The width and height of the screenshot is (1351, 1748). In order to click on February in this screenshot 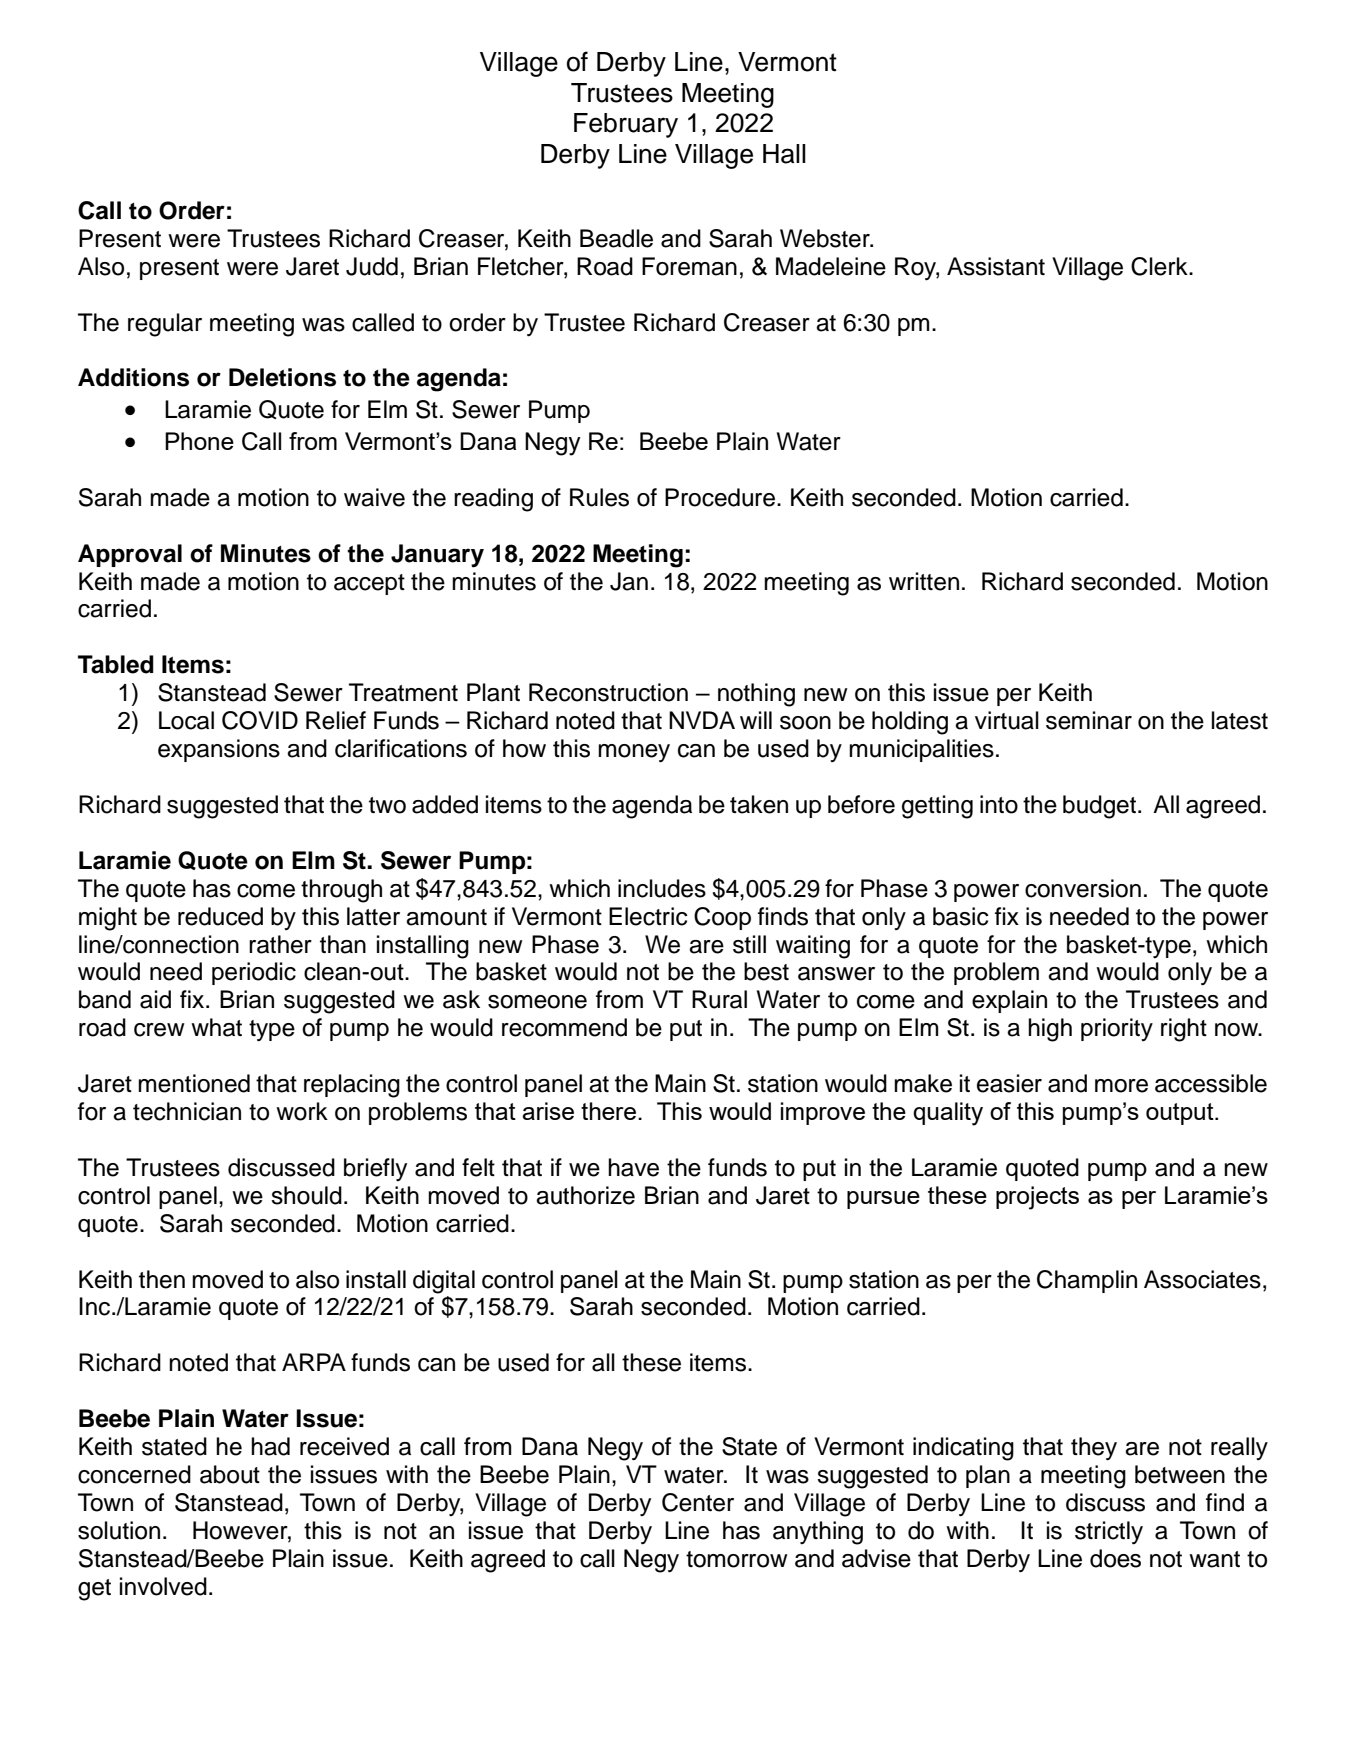, I will do `click(626, 125)`.
